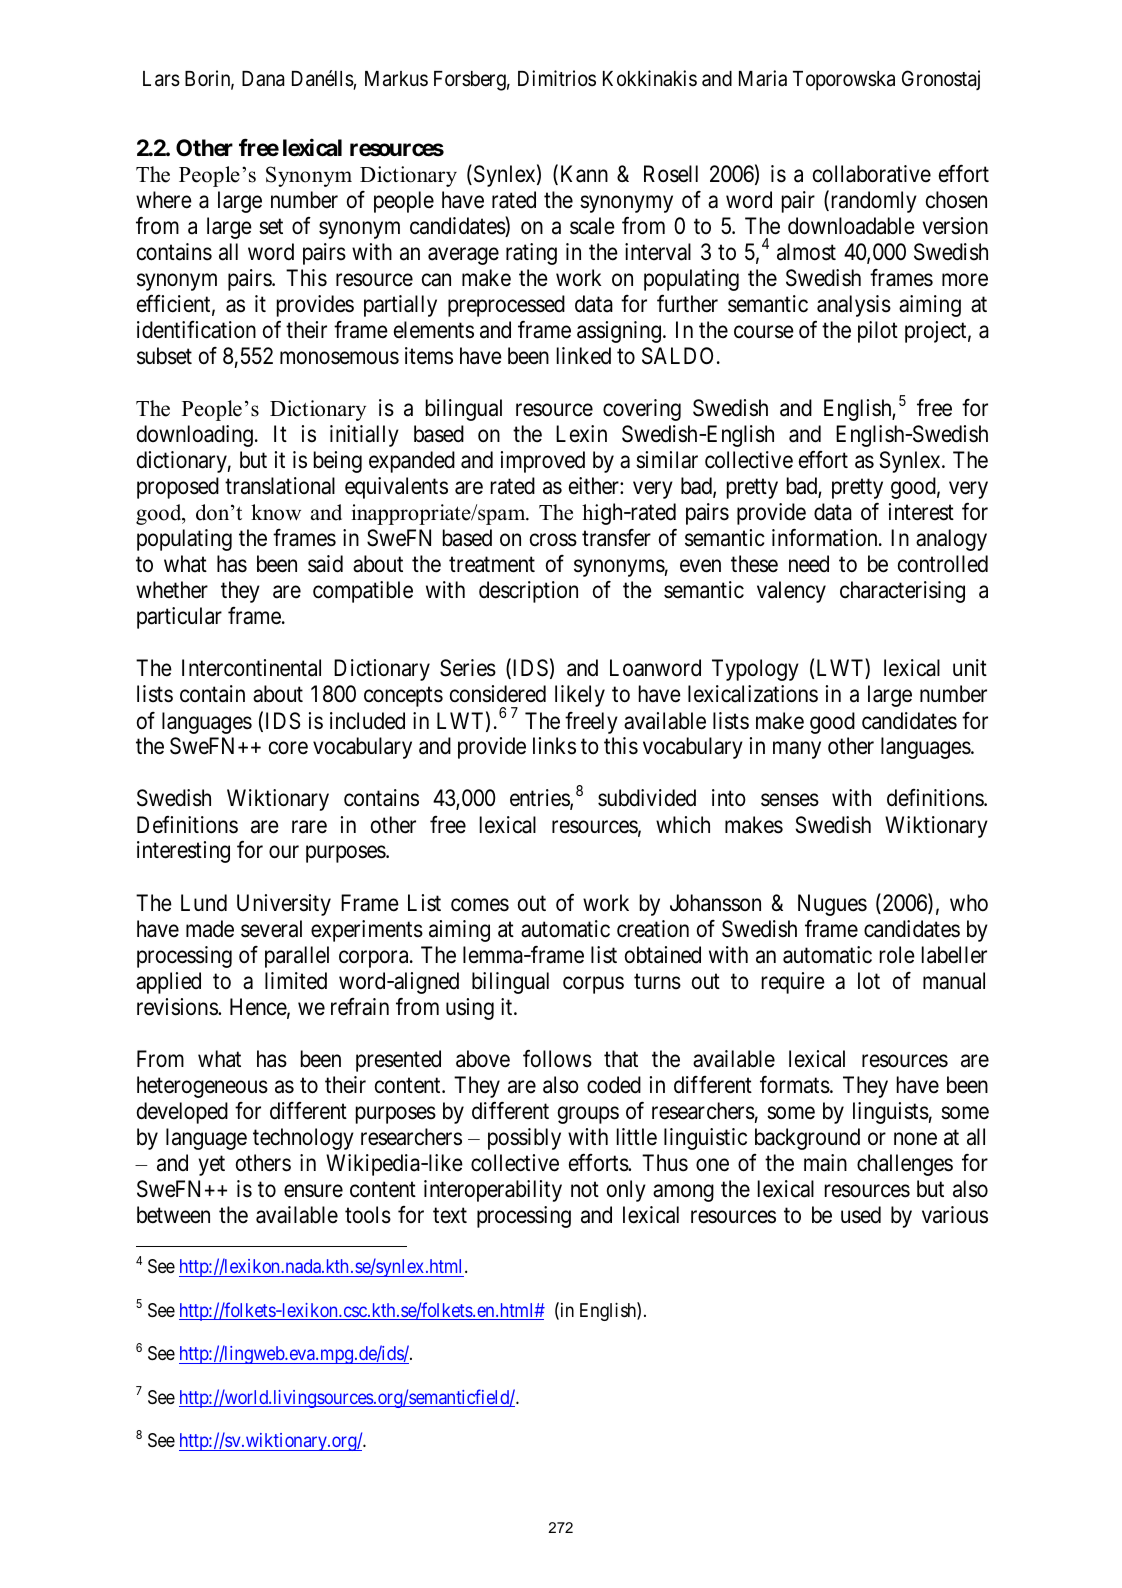 The width and height of the screenshot is (1122, 1588). Describe the element at coordinates (212, 1166) in the screenshot. I see `yet` at that location.
